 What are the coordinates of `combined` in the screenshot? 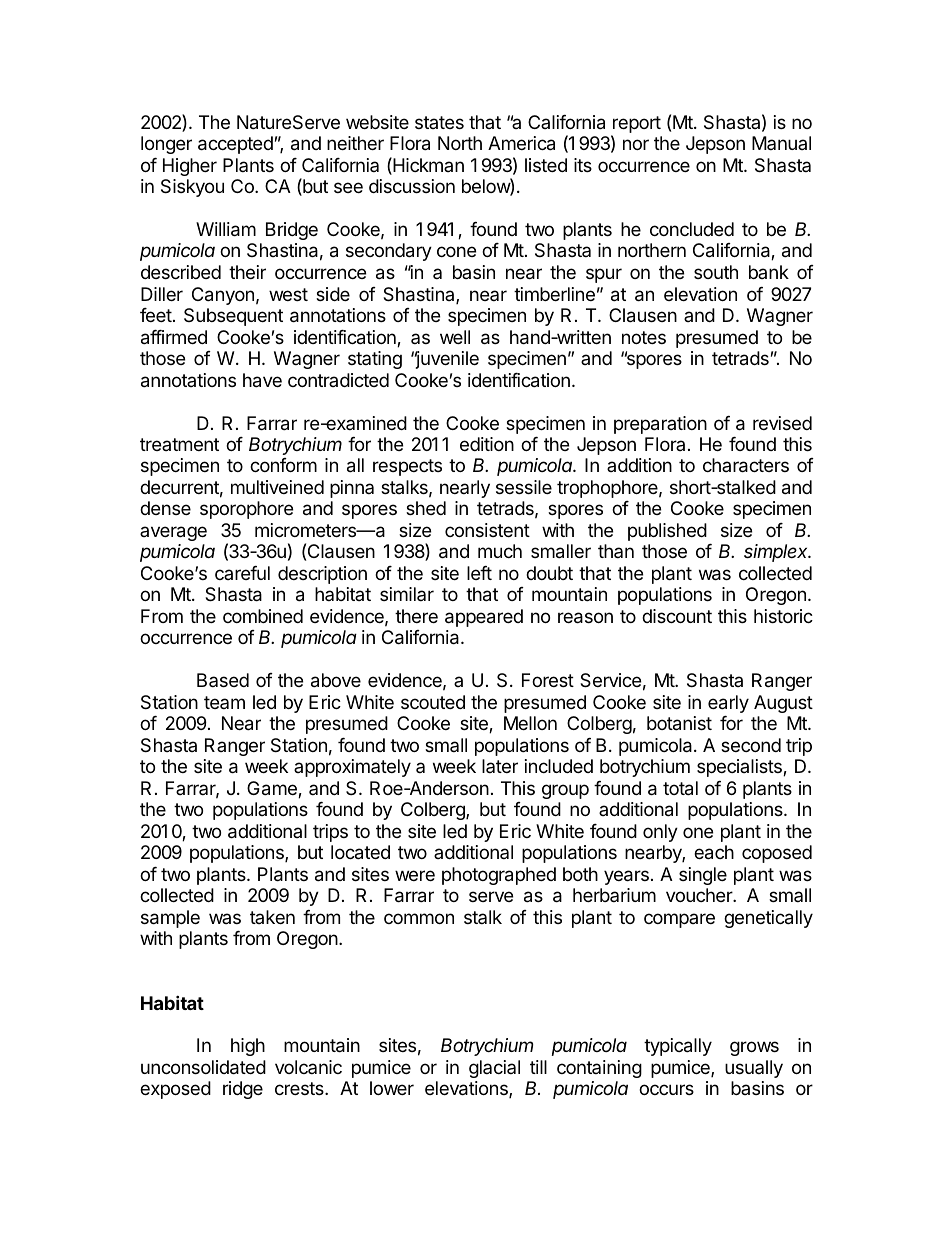 It's located at (263, 616).
